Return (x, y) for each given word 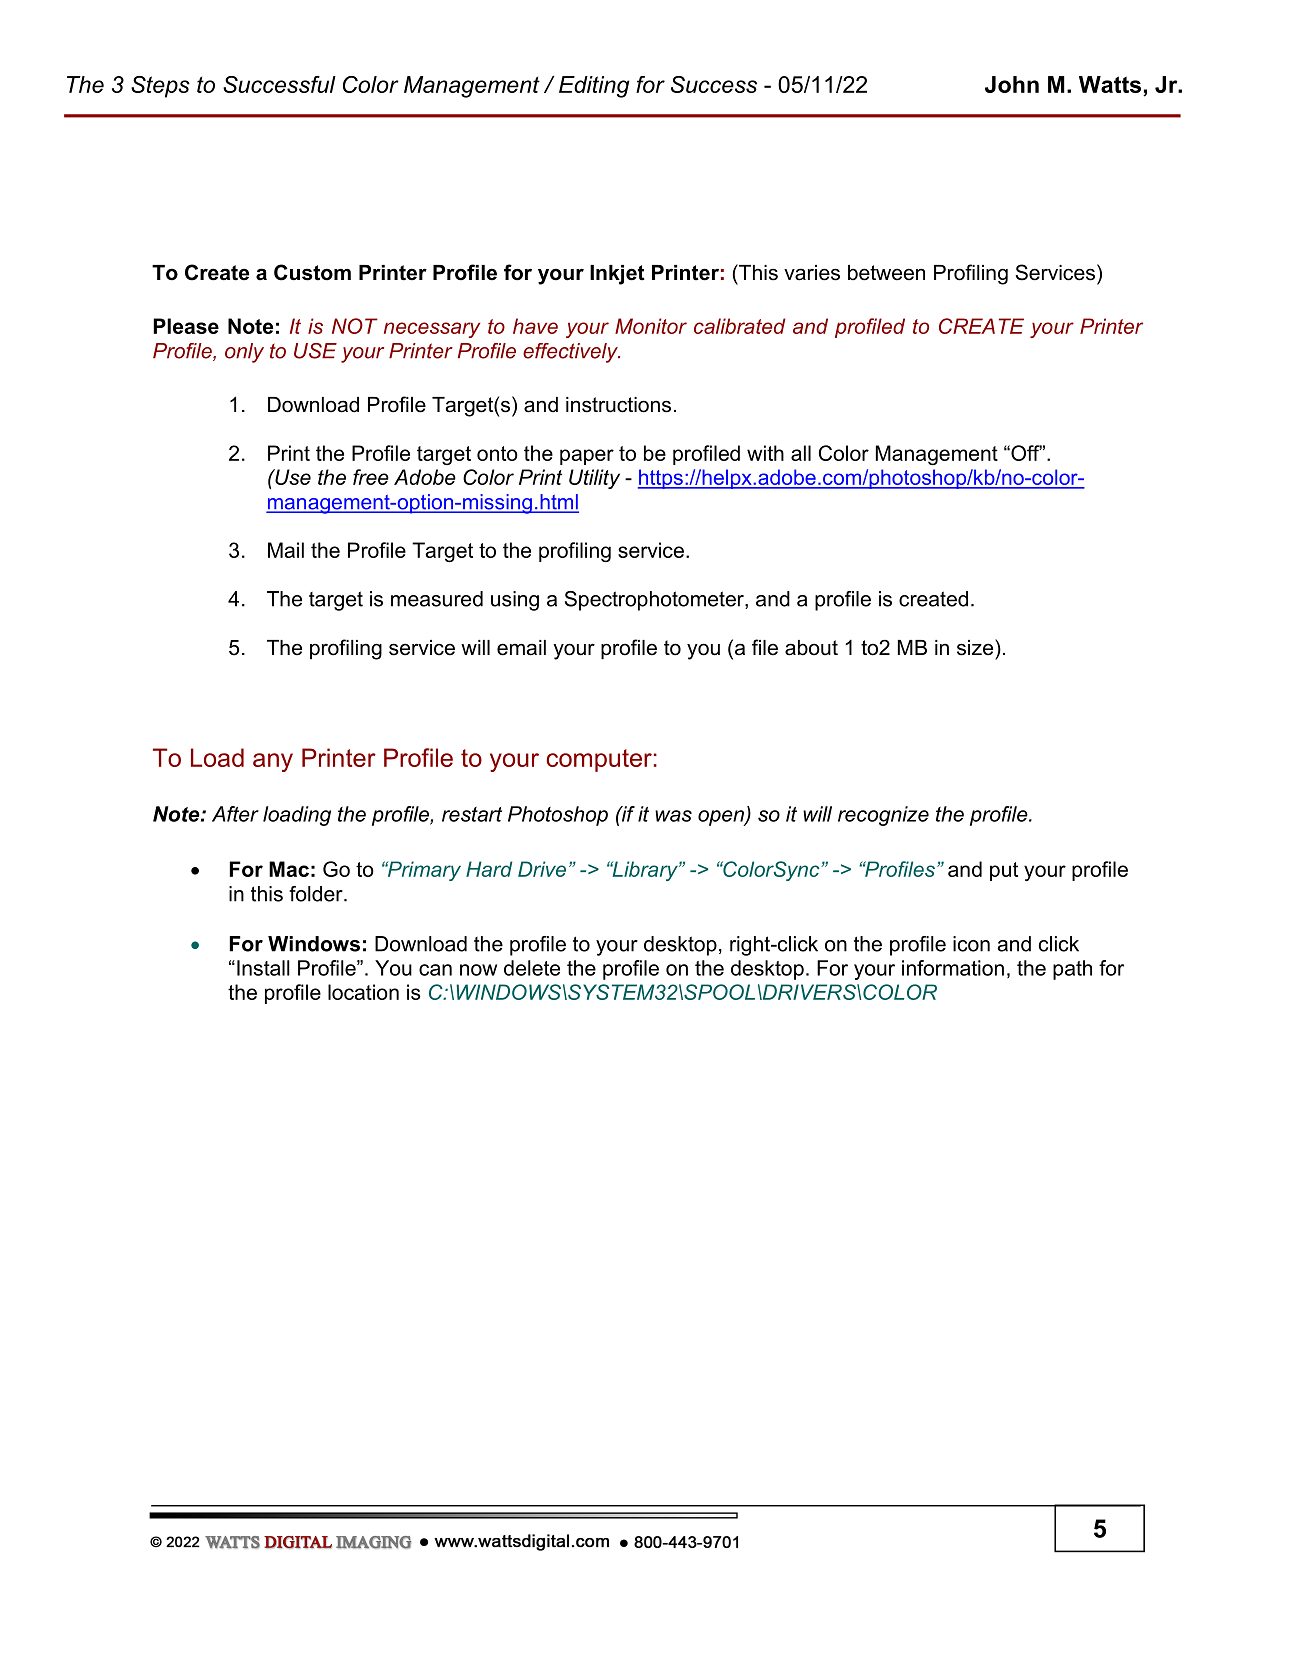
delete (532, 968)
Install (263, 968)
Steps (160, 87)
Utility (594, 479)
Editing (594, 87)
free (371, 477)
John (1012, 84)
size (976, 647)
